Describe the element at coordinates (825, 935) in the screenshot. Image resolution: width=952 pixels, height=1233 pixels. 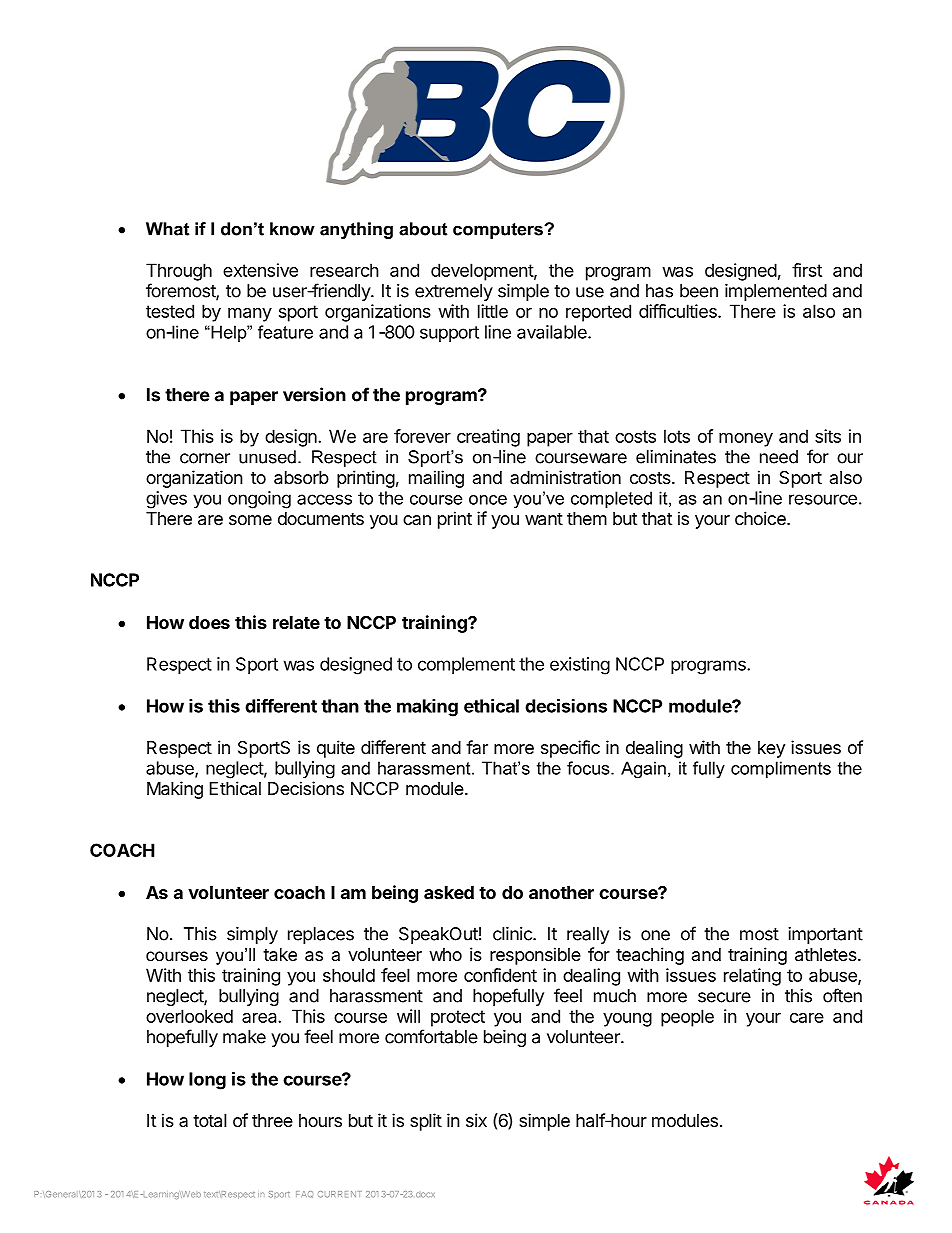
I see `important` at that location.
